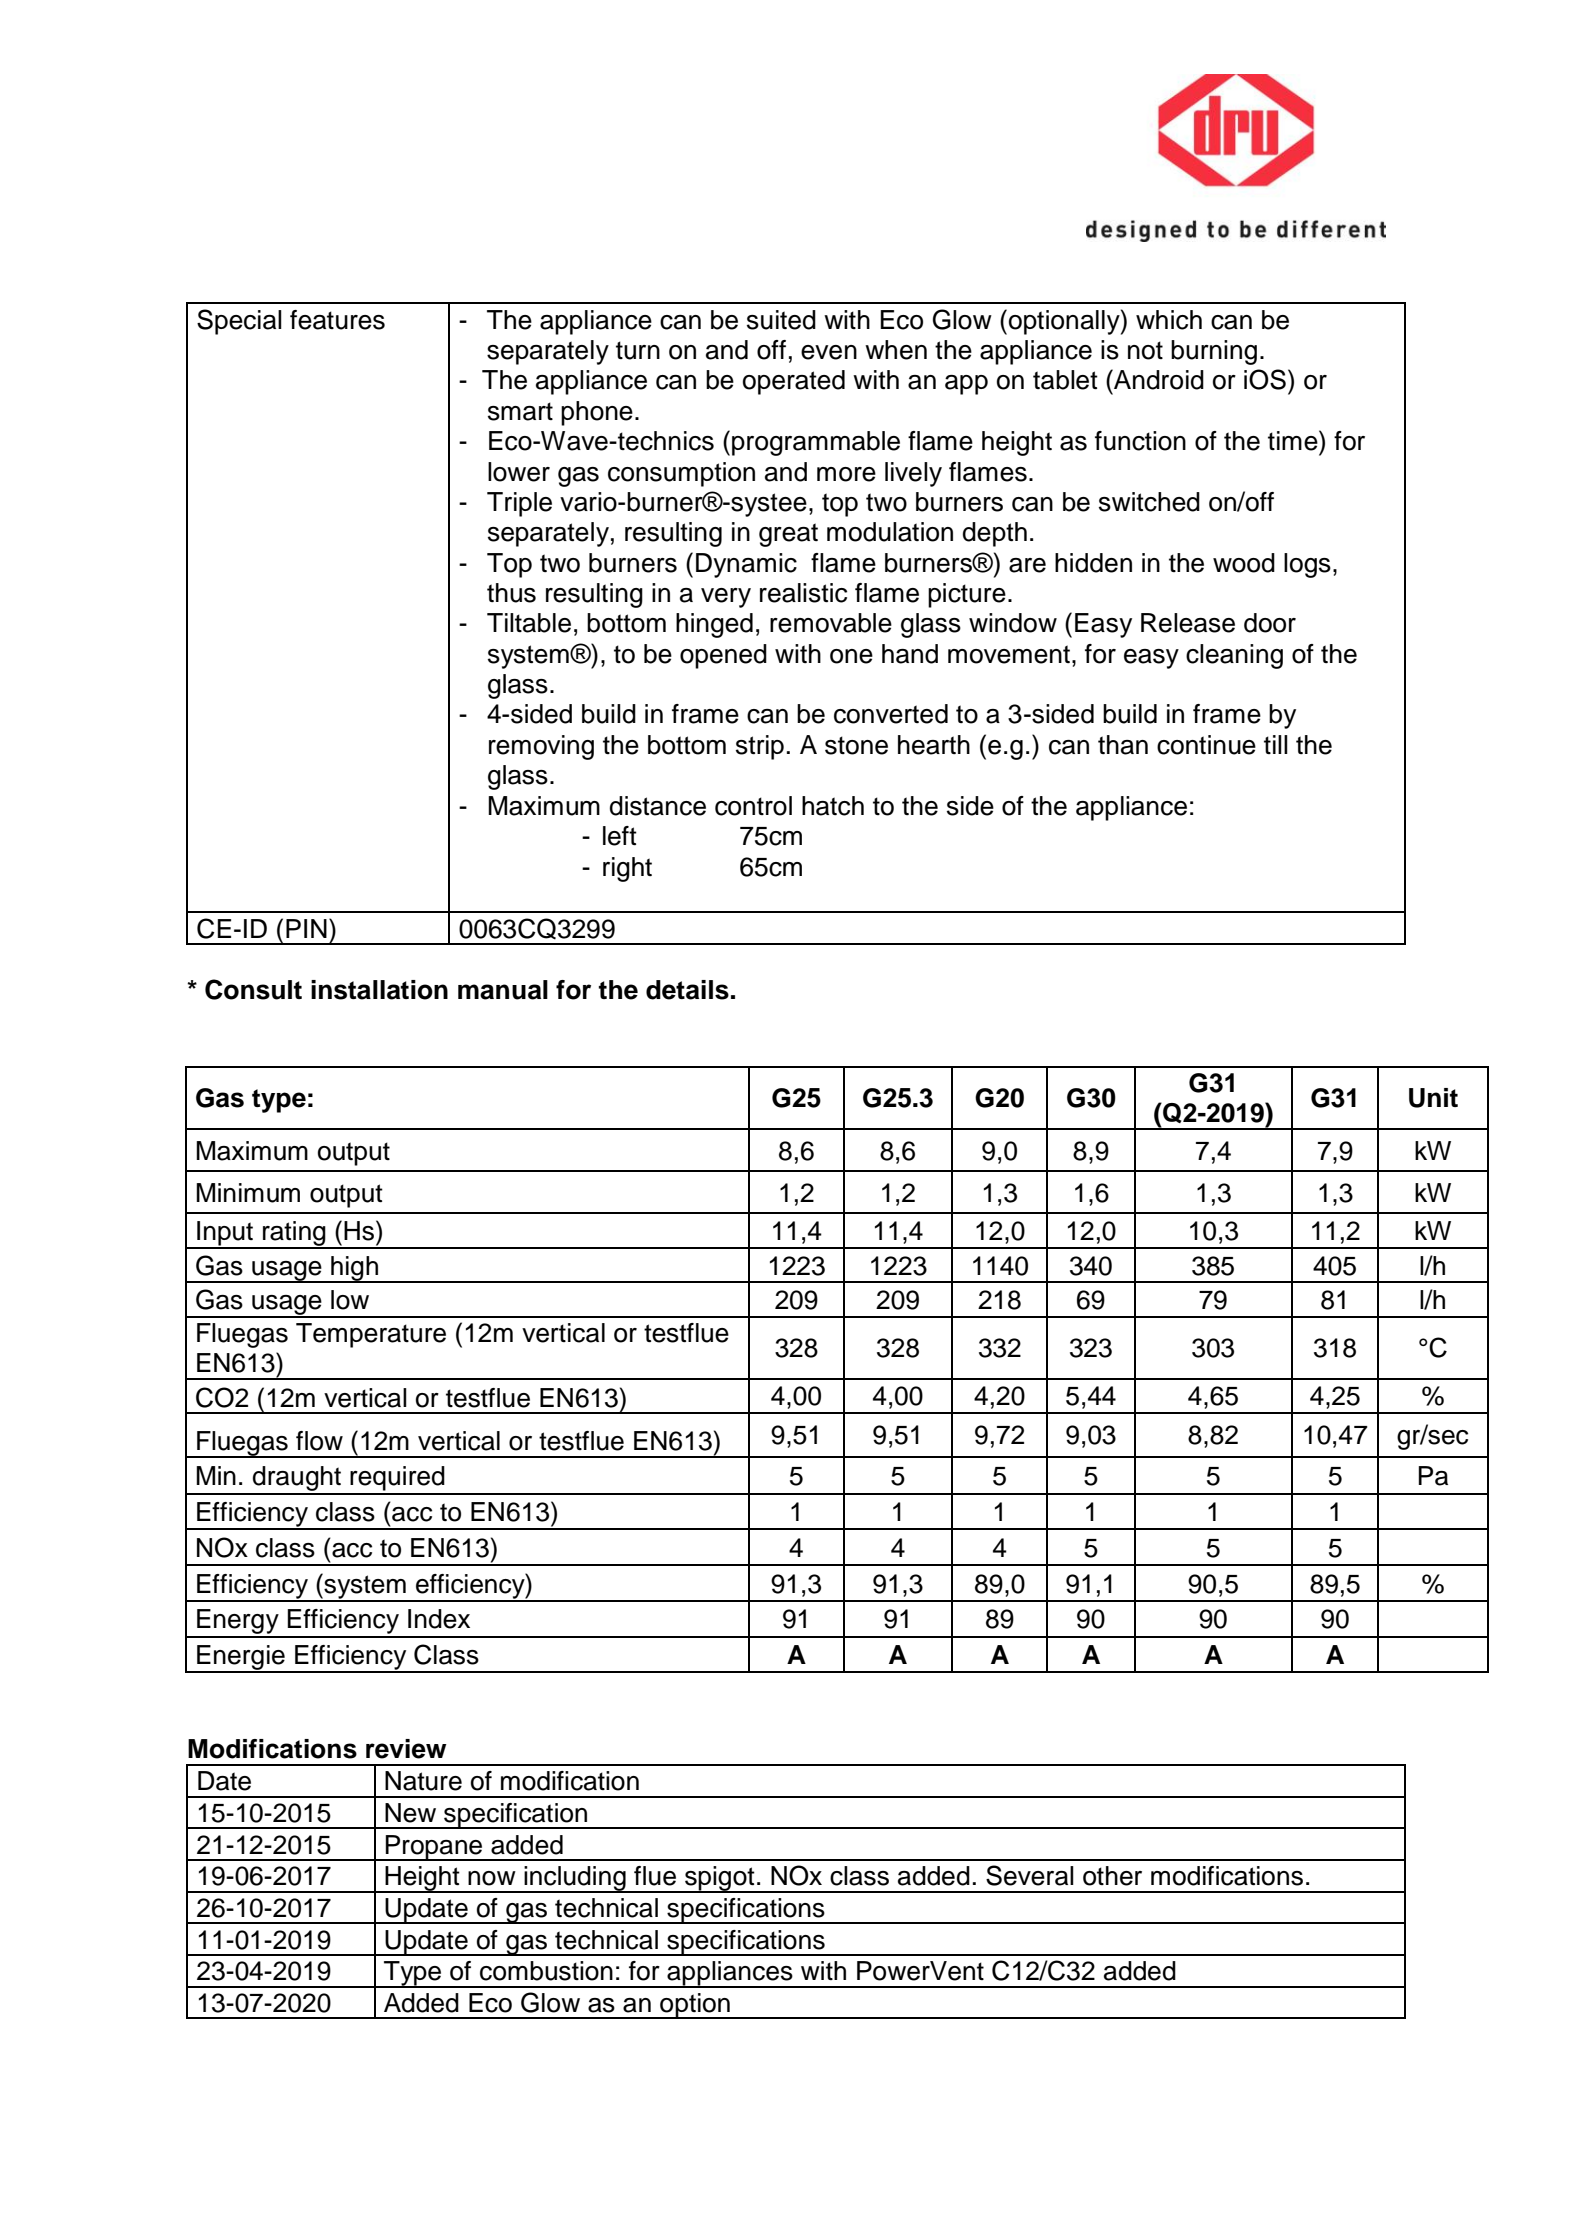 This image has width=1573, height=2225. Describe the element at coordinates (829, 352) in the image. I see `even` at that location.
